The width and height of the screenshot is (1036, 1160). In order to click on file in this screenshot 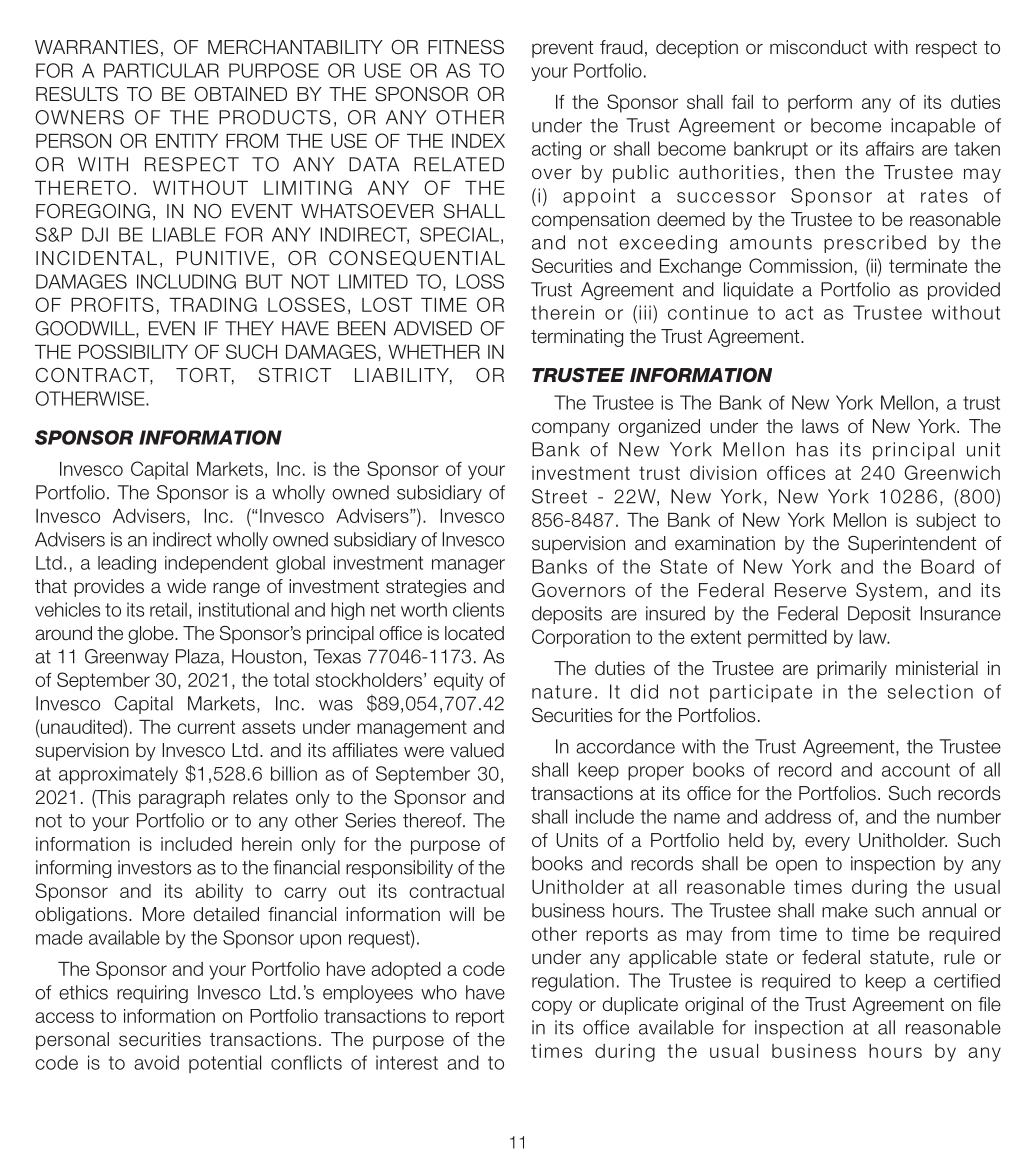, I will do `click(989, 1004)`.
